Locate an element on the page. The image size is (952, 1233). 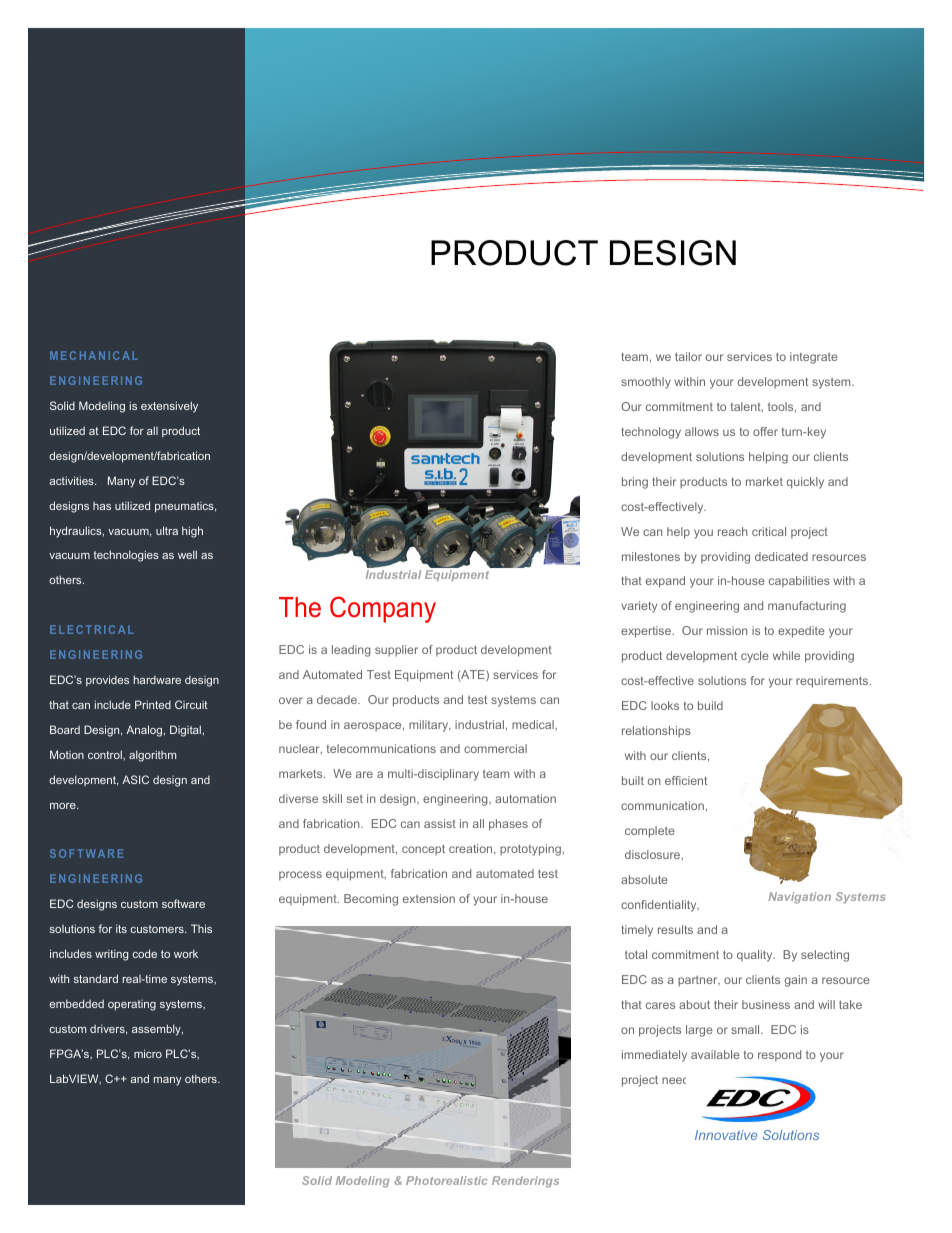
extensively is located at coordinates (169, 407).
